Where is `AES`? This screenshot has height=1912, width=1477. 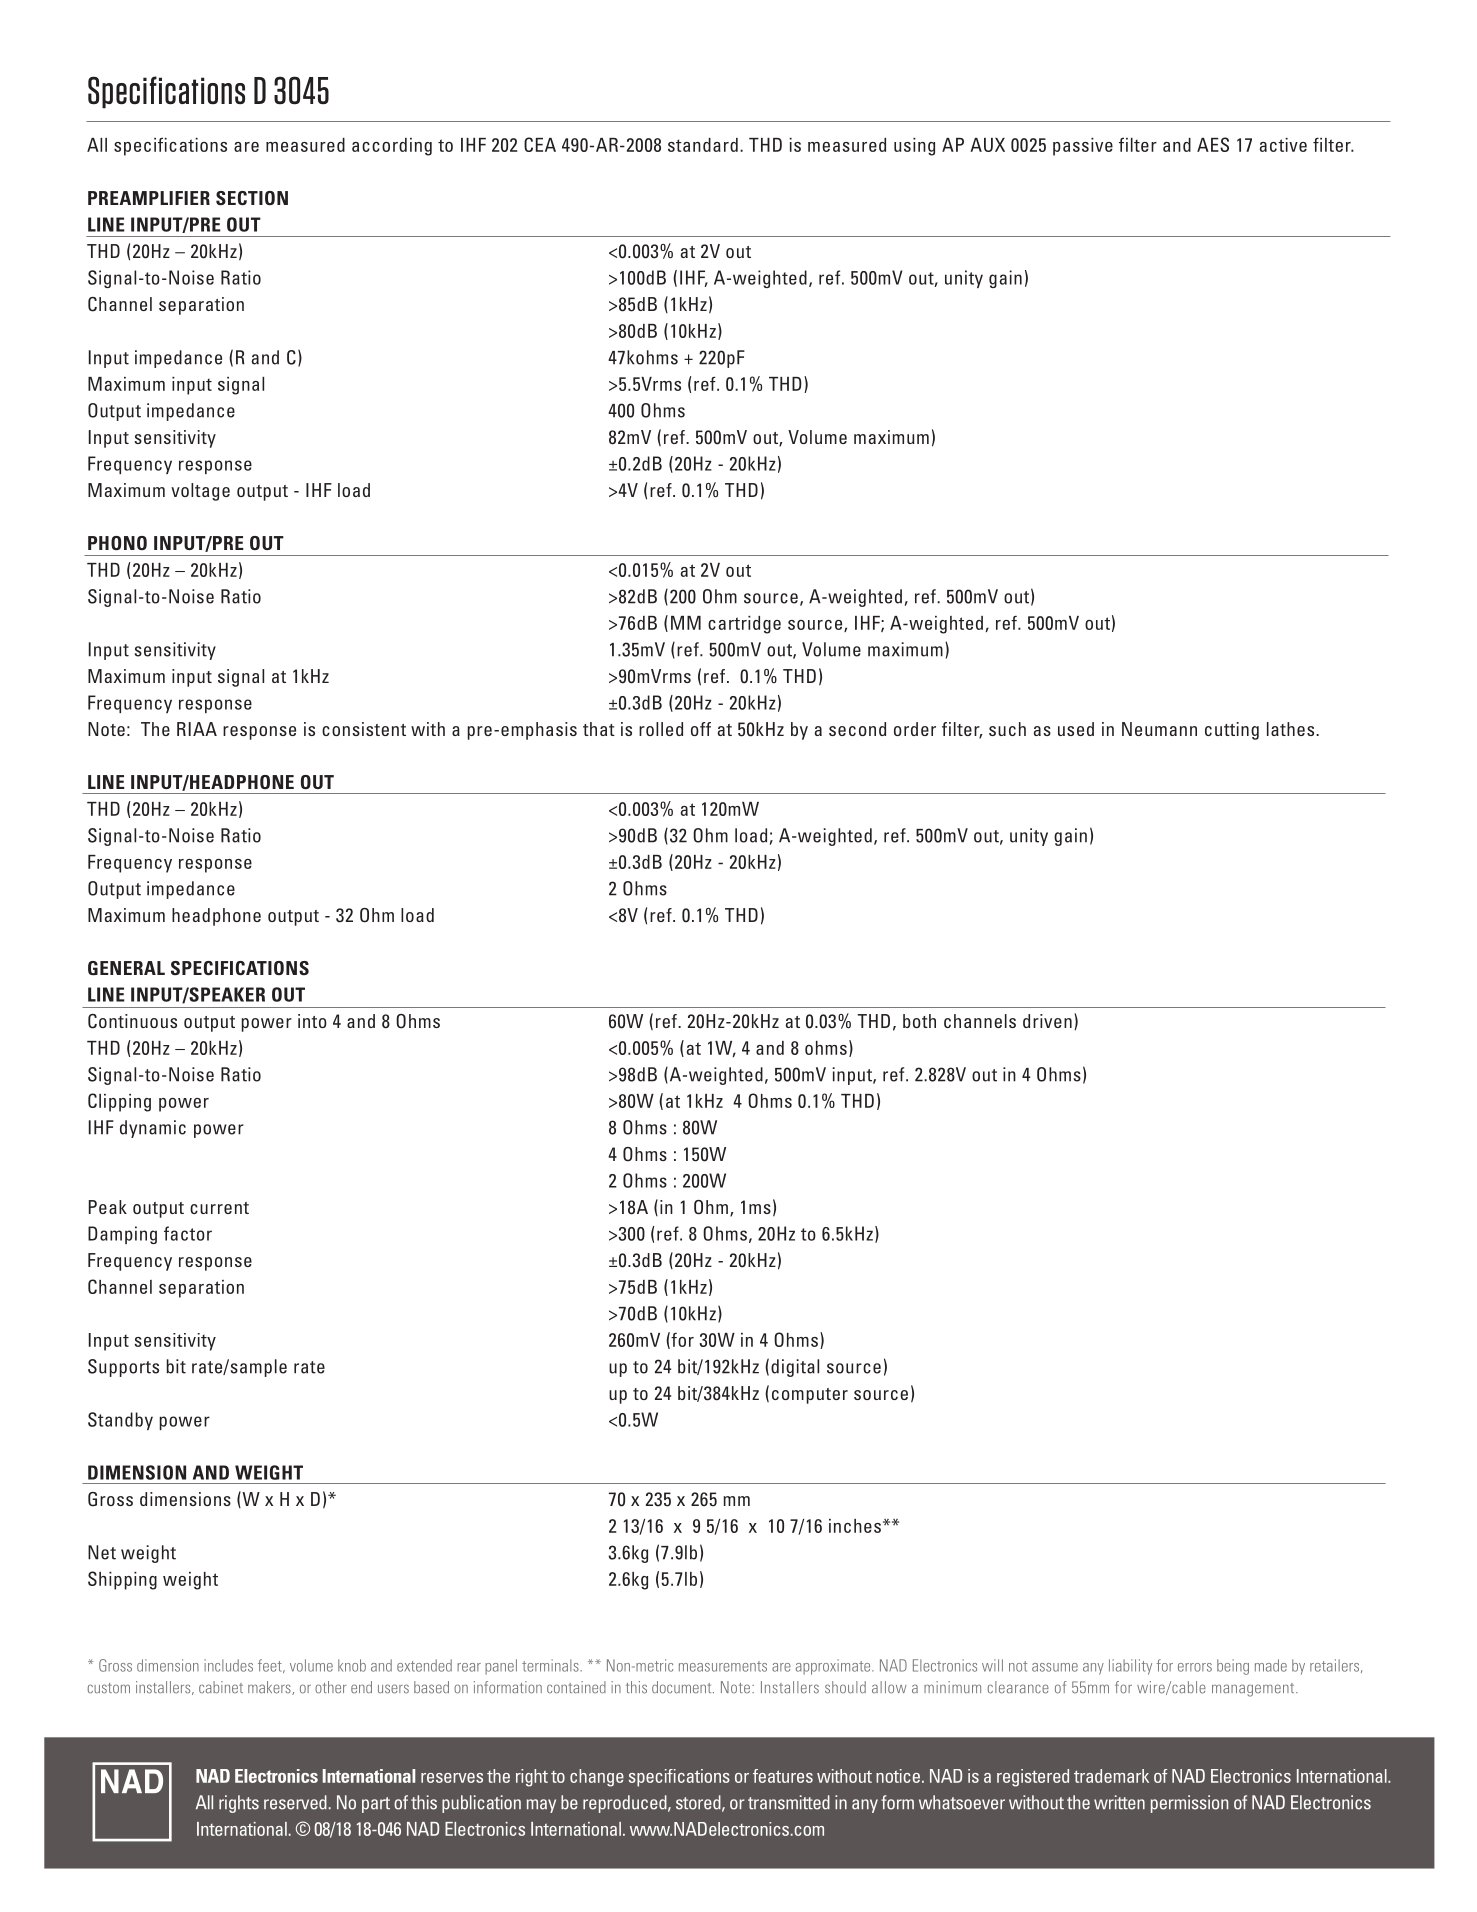 AES is located at coordinates (1213, 144).
